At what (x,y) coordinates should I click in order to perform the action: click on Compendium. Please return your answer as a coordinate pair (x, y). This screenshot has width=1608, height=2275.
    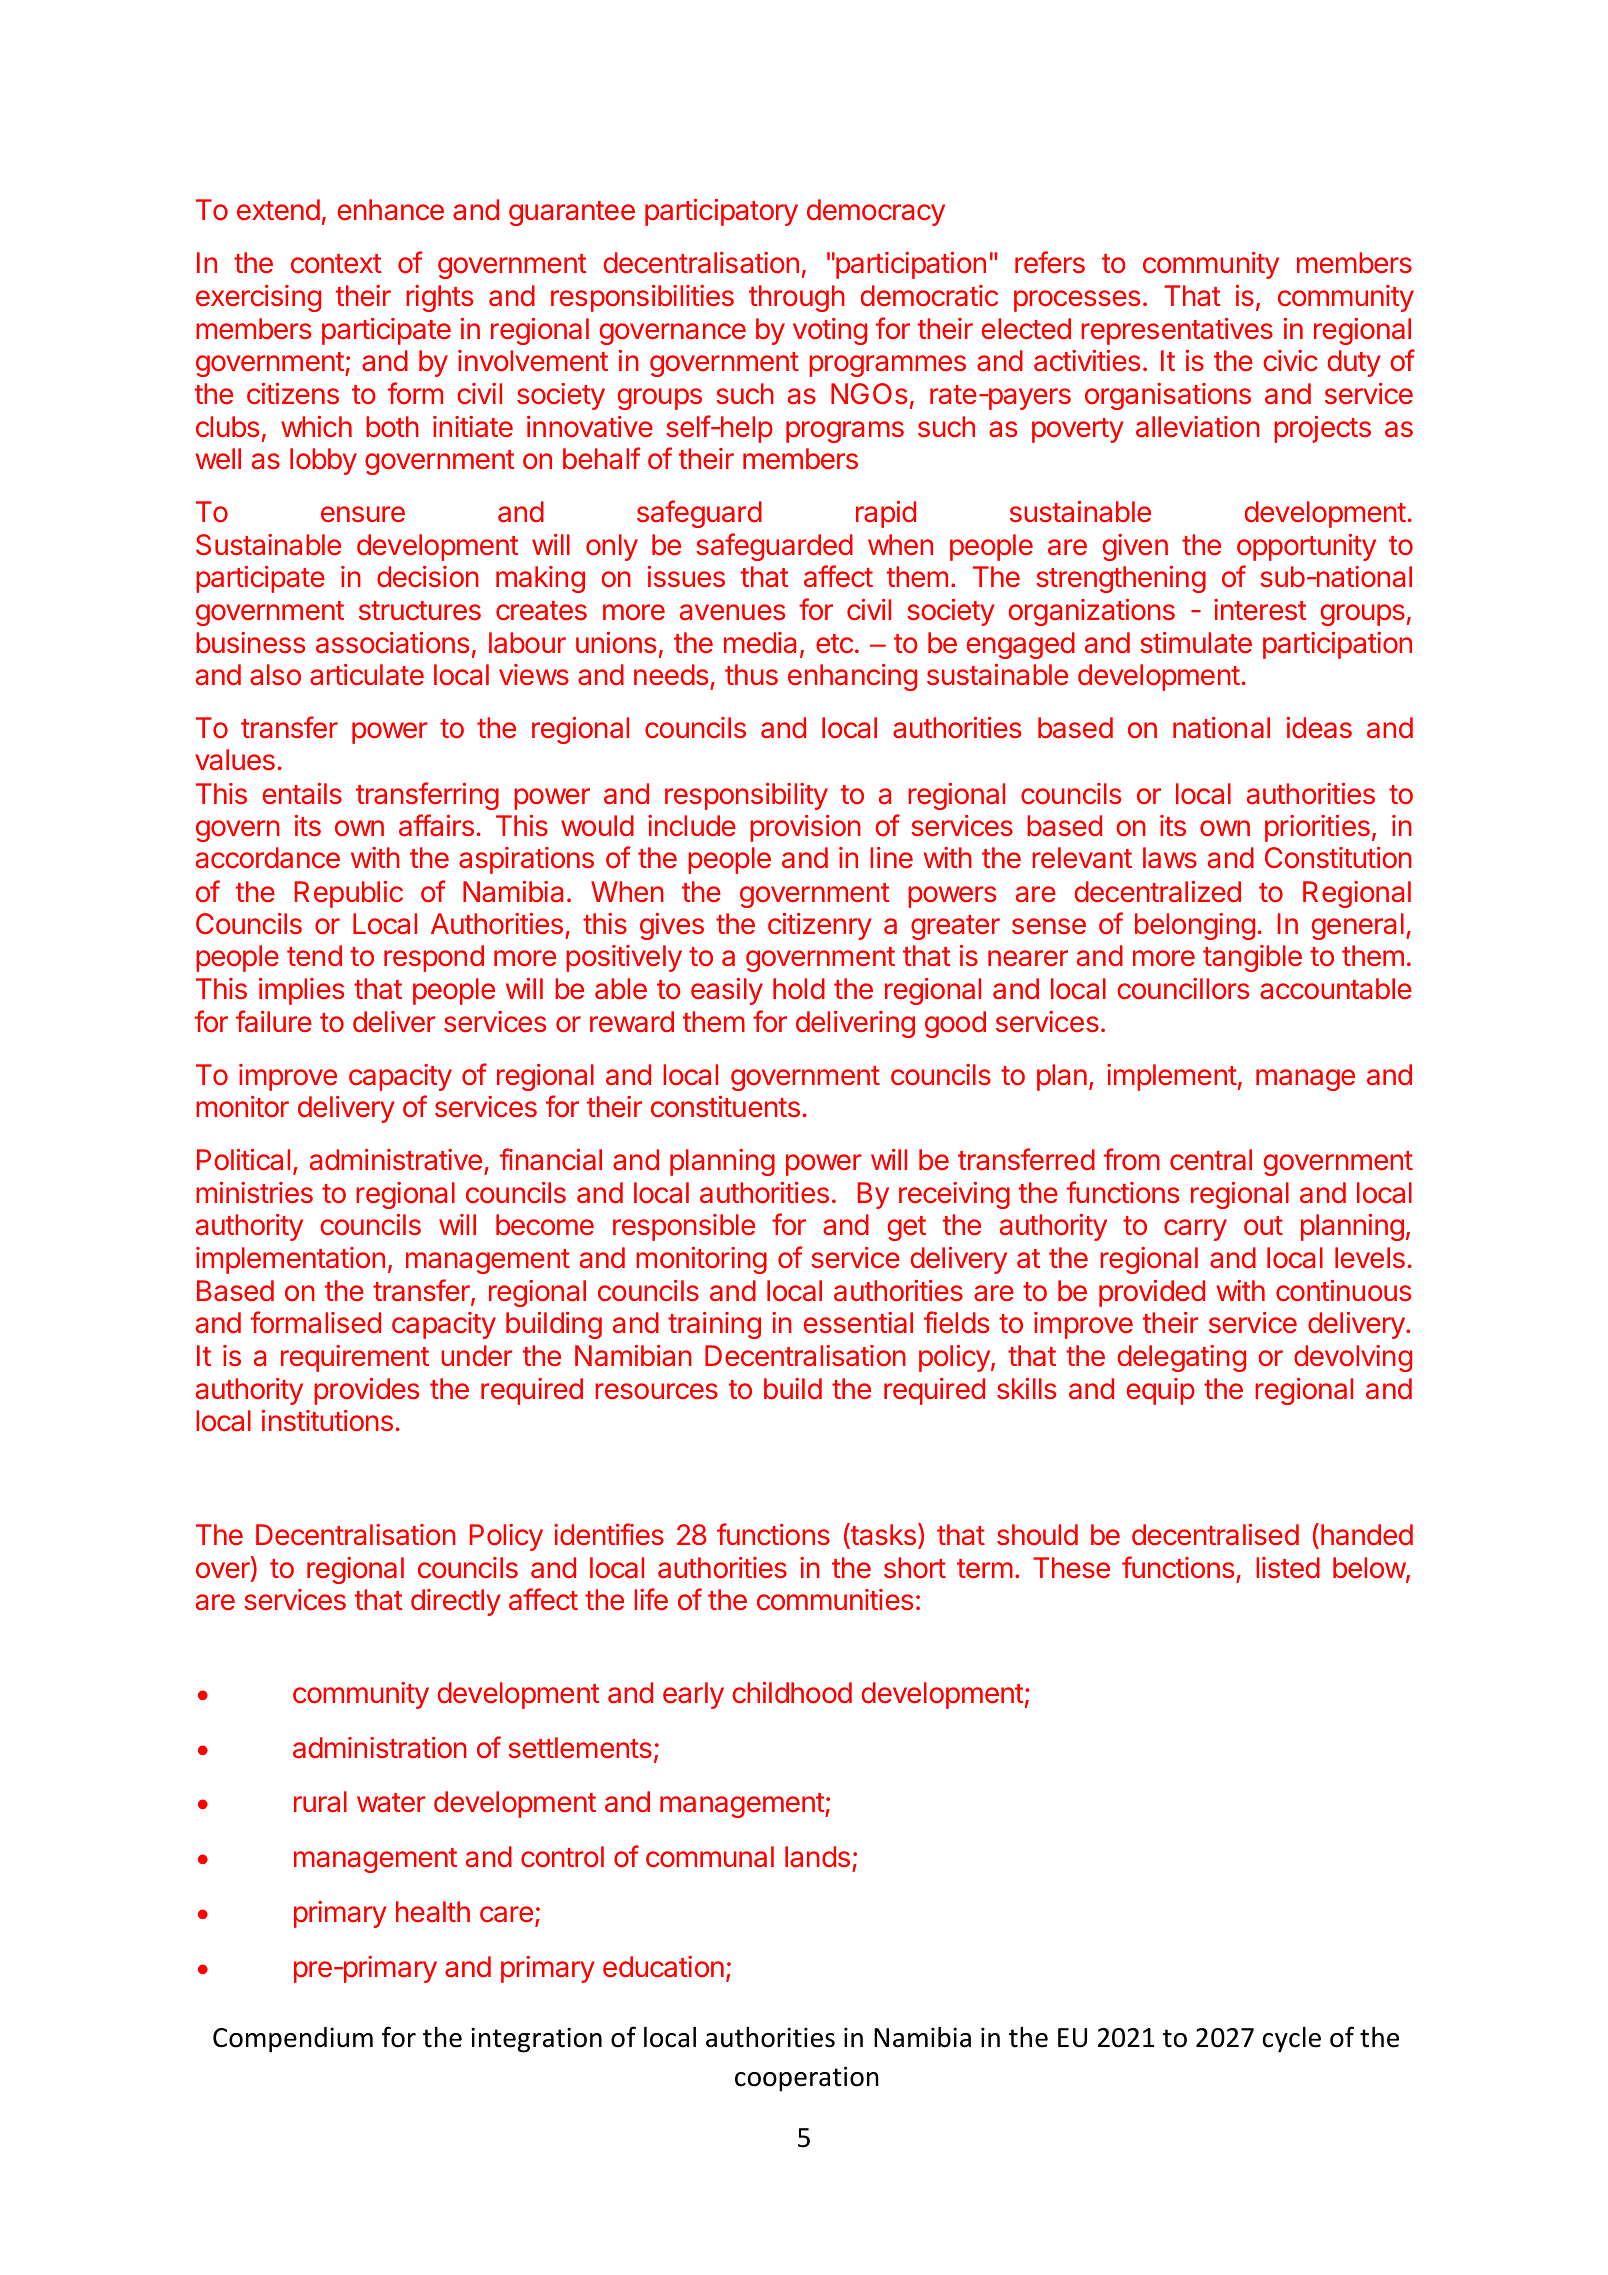
    Looking at the image, I should click on (293, 2040).
